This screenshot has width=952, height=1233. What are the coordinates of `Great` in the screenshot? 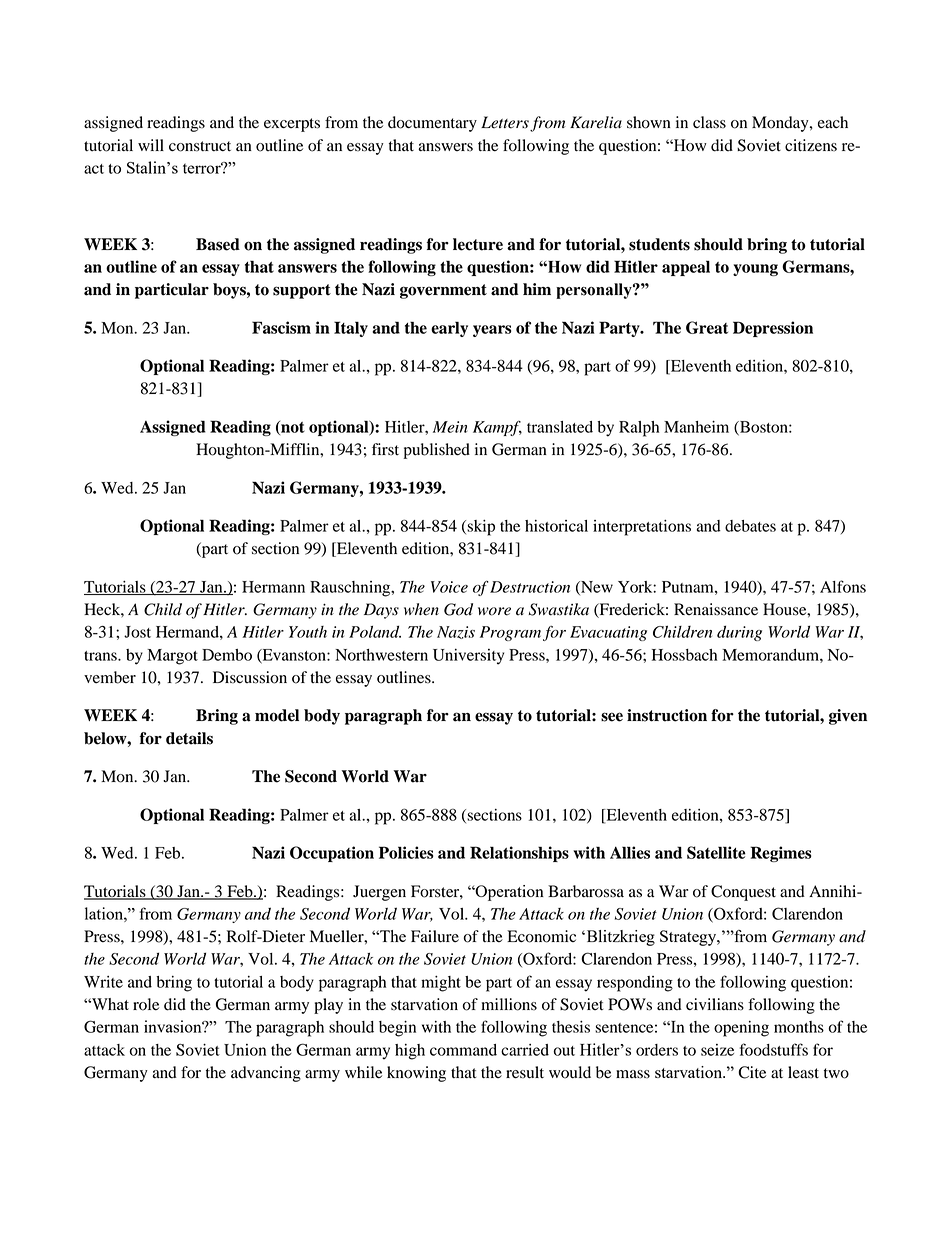 It's located at (707, 327).
